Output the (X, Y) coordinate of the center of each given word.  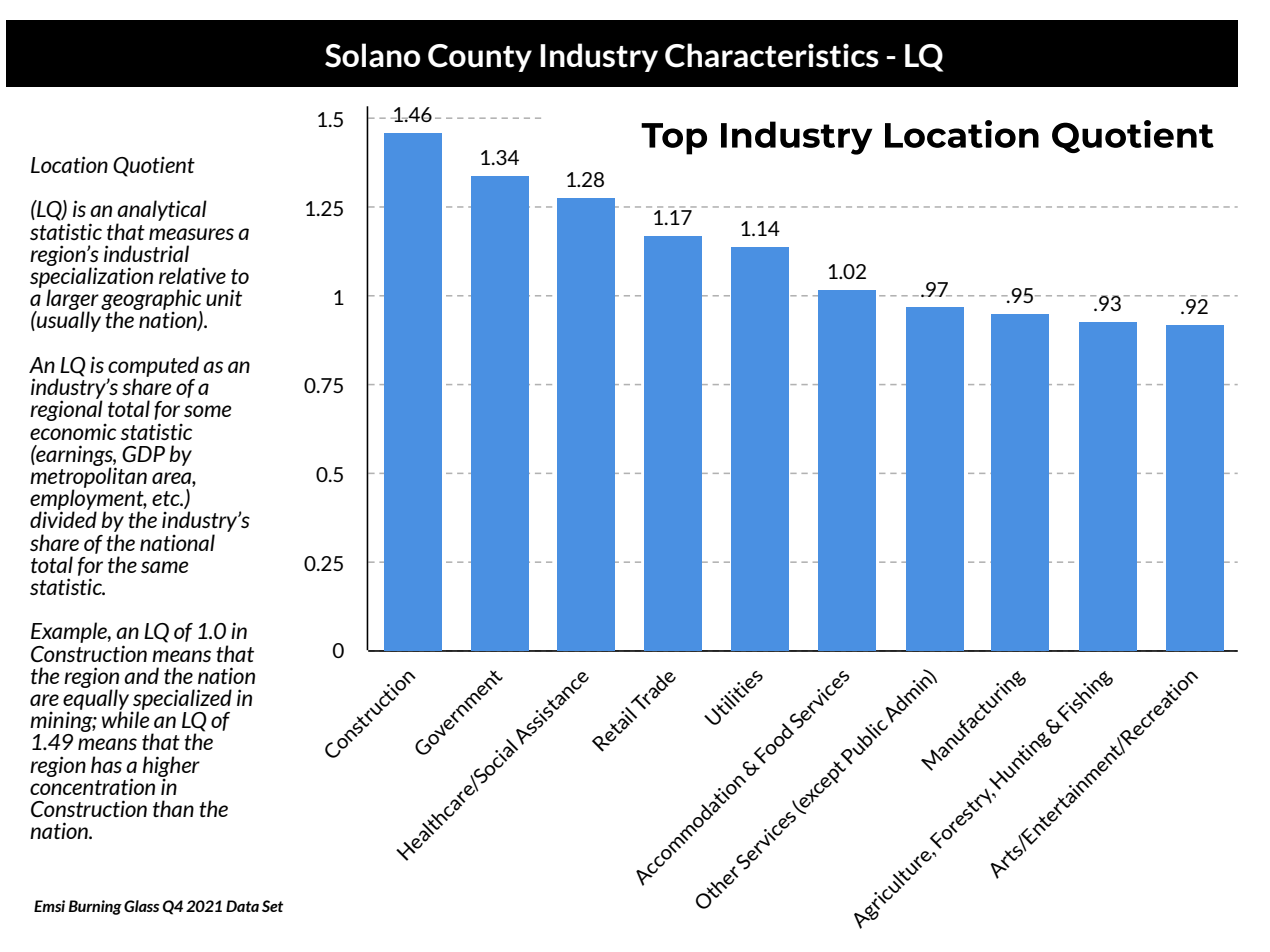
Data (242, 906)
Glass (141, 906)
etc (167, 498)
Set (272, 906)
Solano (372, 55)
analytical (162, 212)
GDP (143, 454)
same (164, 567)
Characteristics (772, 55)
